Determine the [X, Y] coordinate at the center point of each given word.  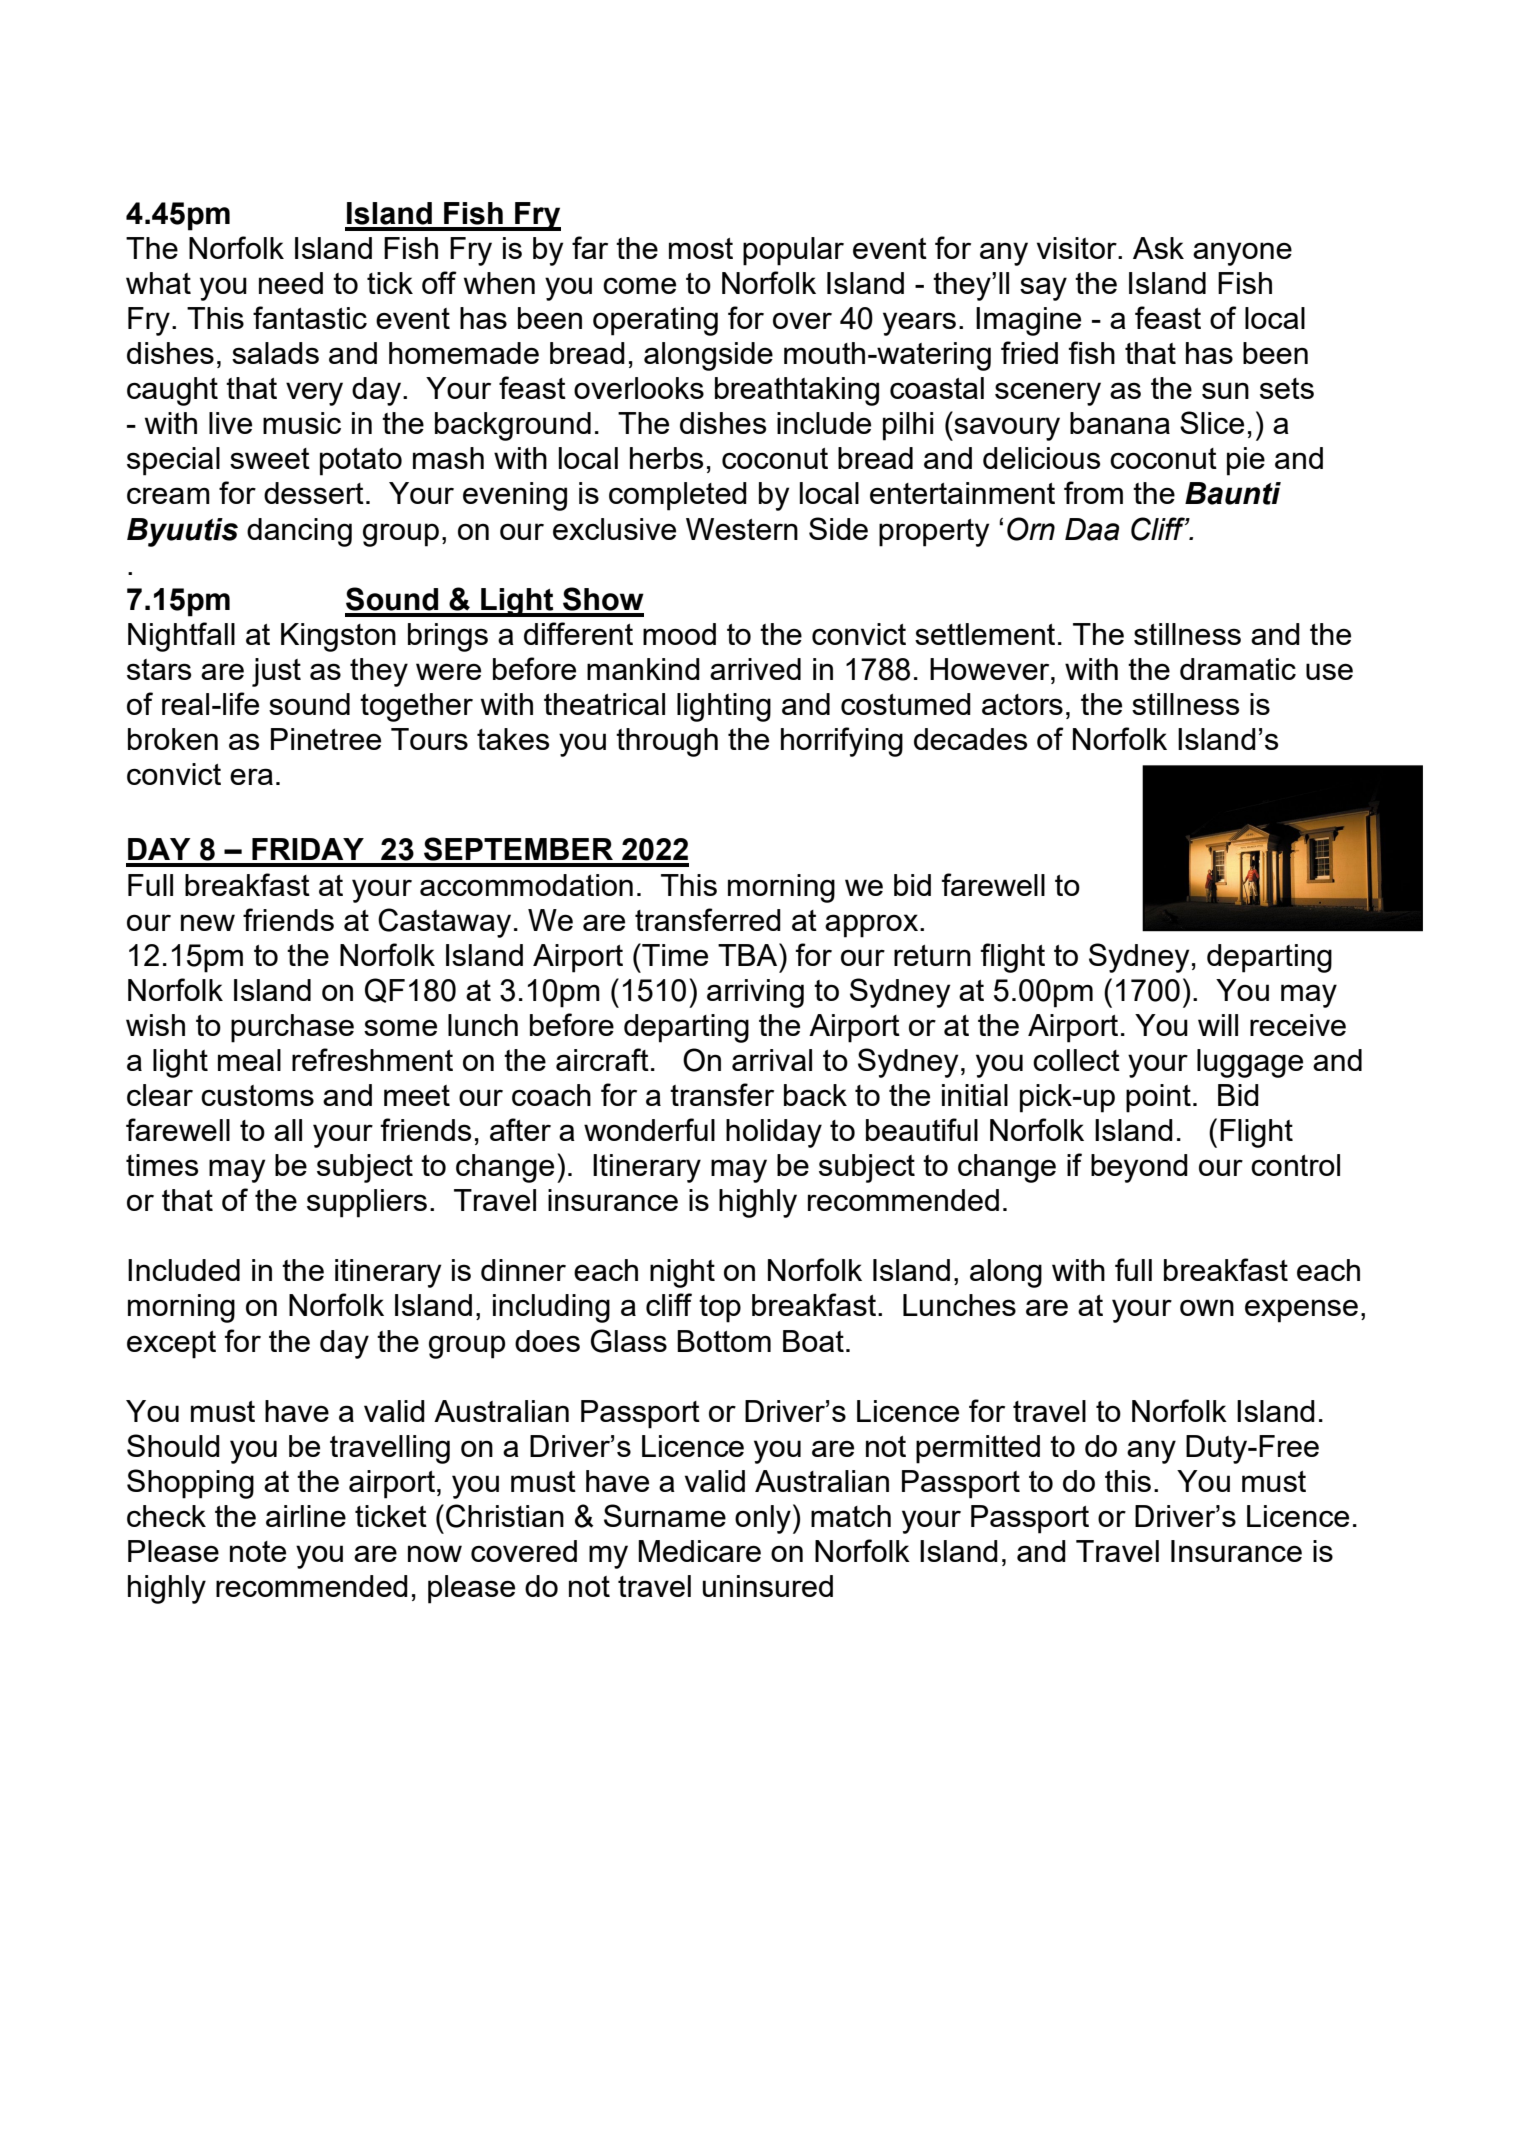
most [701, 248]
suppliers [367, 1203]
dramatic [1238, 669]
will [1218, 1025]
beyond [1139, 1168]
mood [679, 634]
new [208, 922]
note [258, 1551]
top [720, 1309]
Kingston [338, 637]
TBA [749, 954]
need [291, 283]
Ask [1158, 248]
